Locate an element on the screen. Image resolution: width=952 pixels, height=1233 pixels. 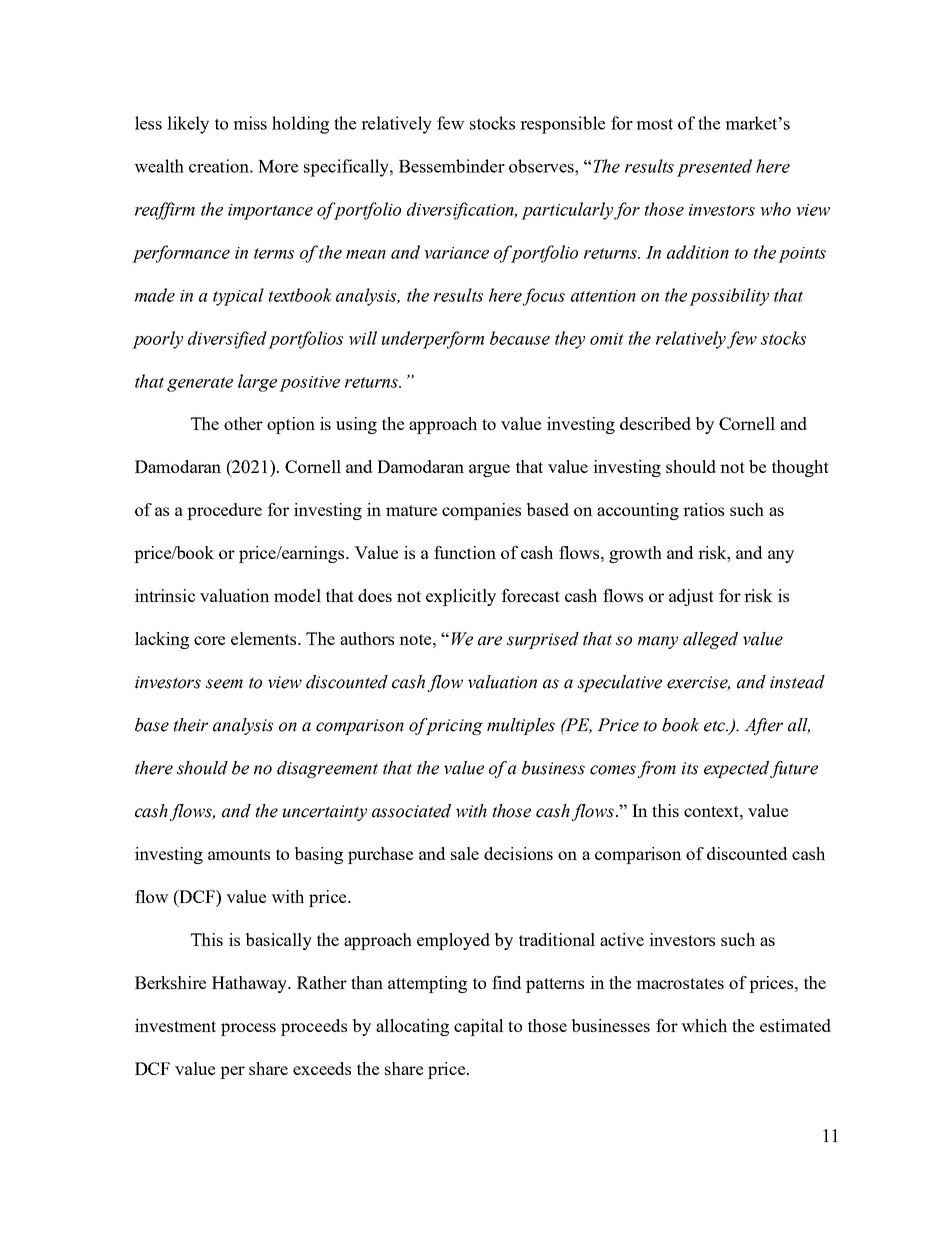
which is located at coordinates (704, 1025).
